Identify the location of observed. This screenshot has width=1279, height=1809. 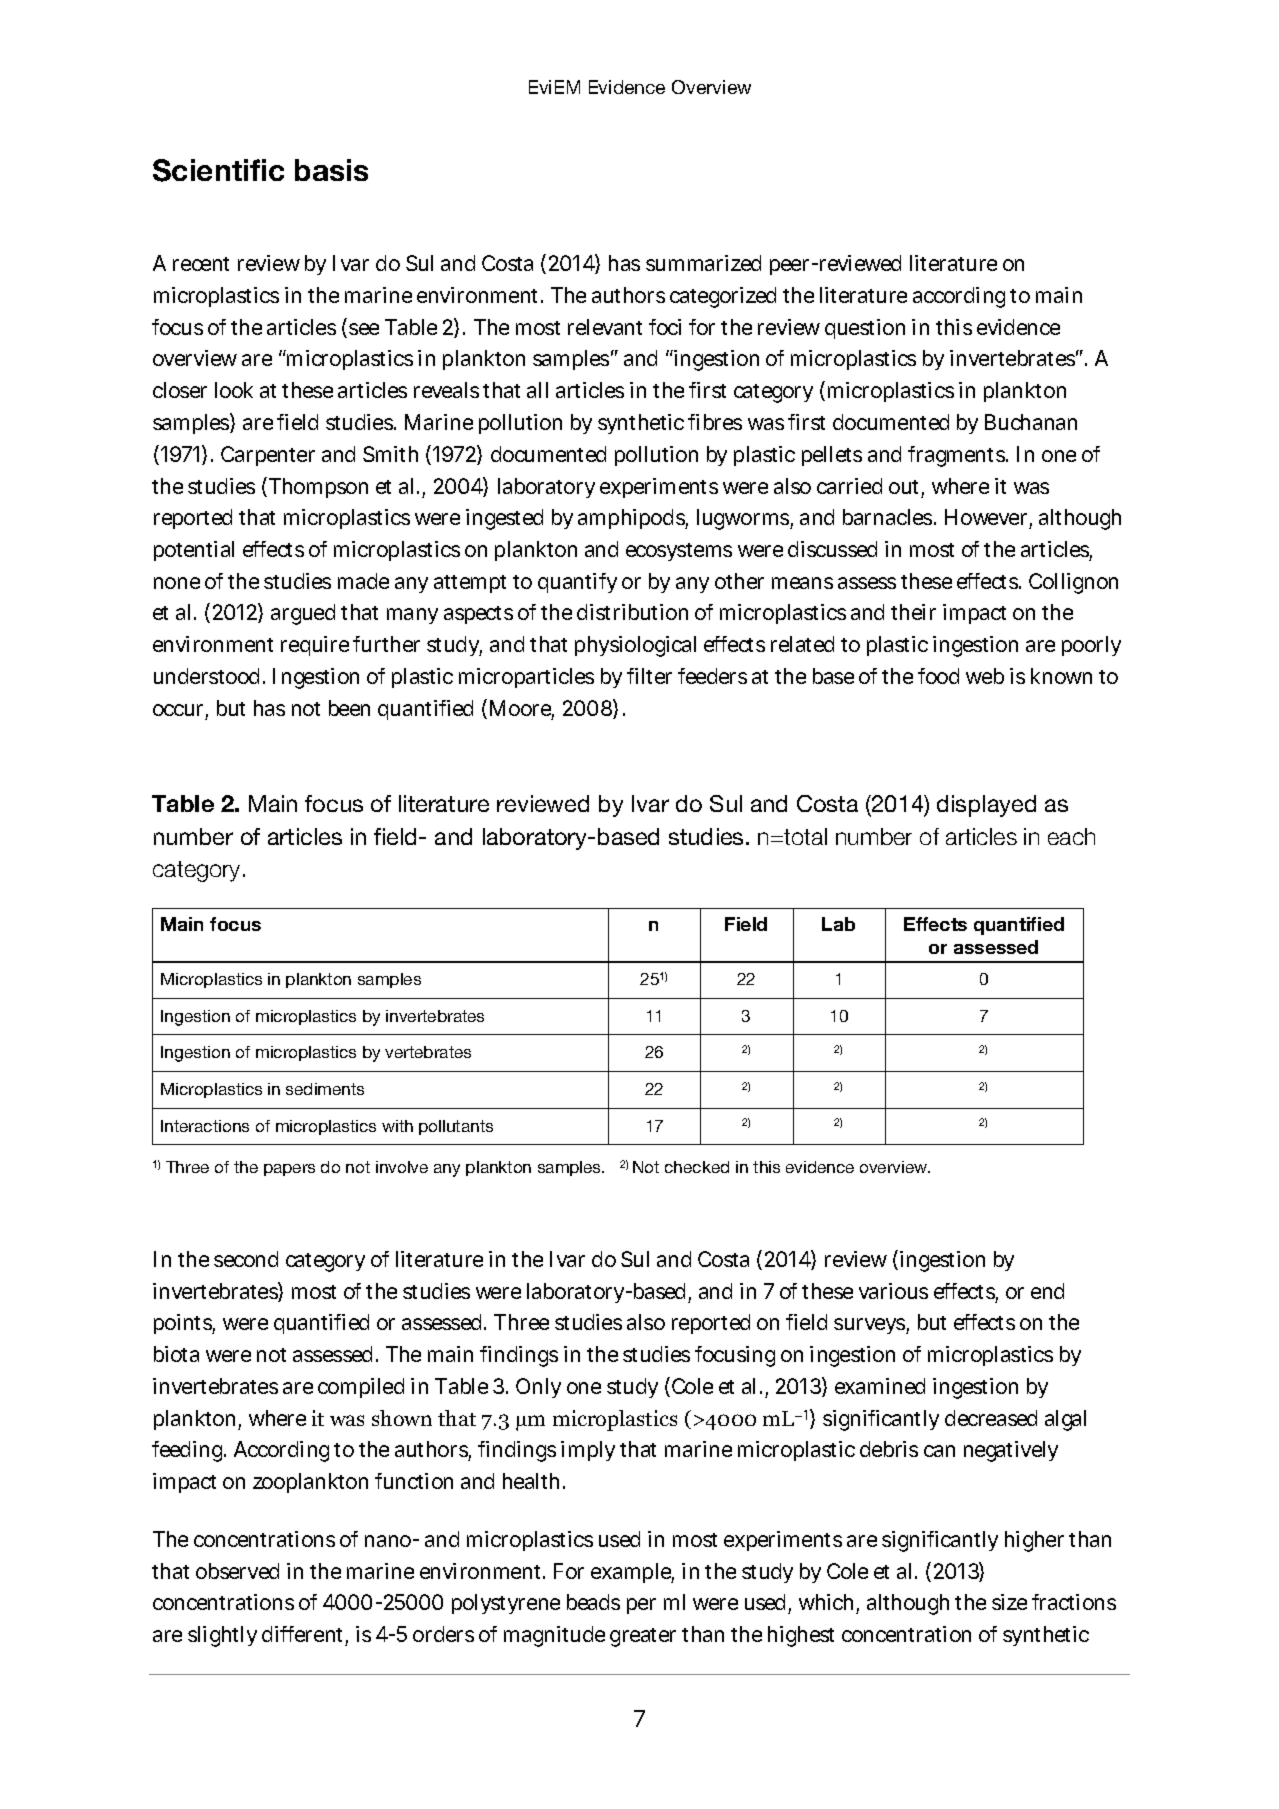
(237, 1571).
